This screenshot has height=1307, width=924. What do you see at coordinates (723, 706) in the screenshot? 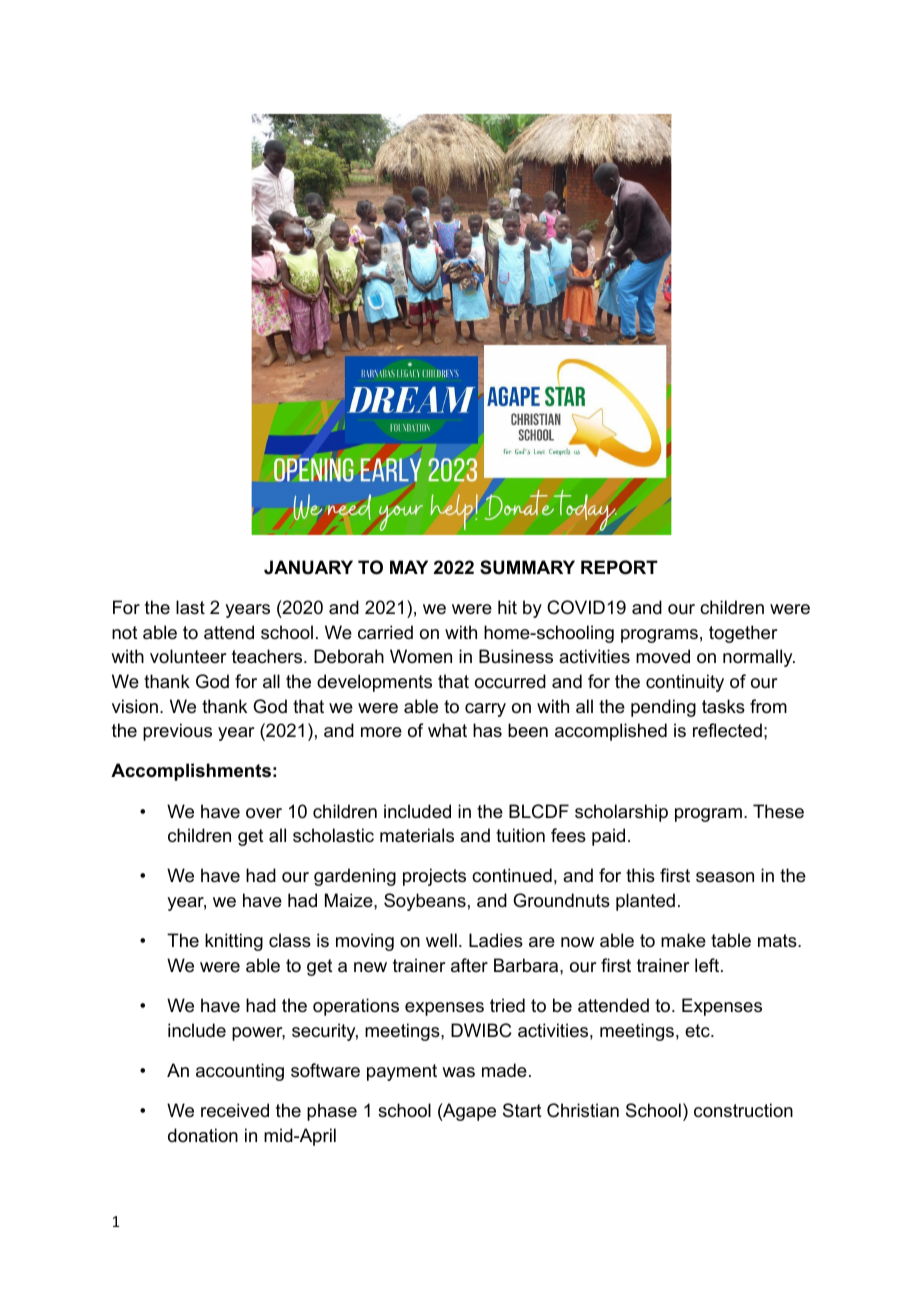
I see `tasks` at bounding box center [723, 706].
